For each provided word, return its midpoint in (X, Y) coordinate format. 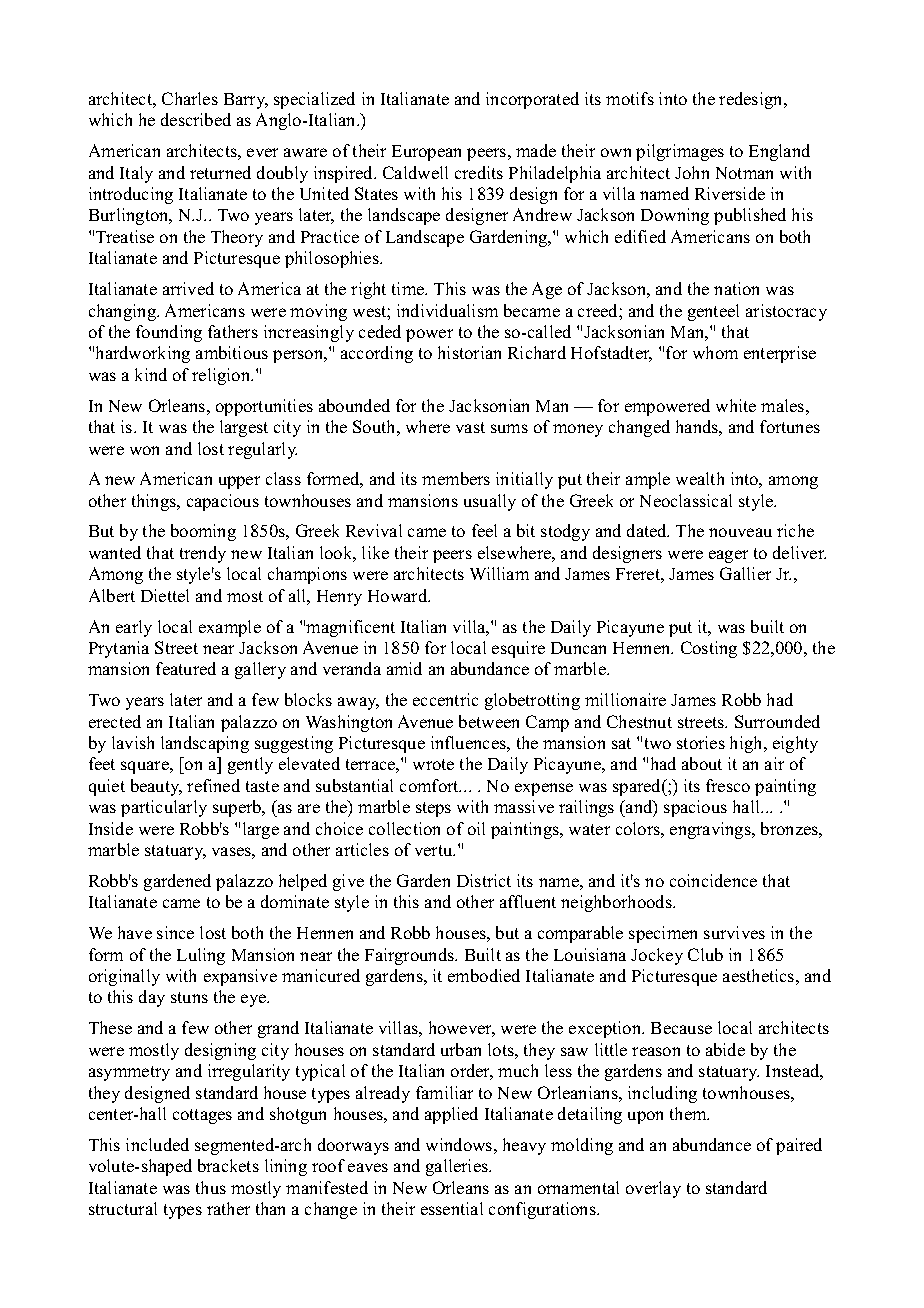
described (196, 119)
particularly (164, 808)
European (426, 153)
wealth (700, 478)
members (456, 478)
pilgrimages (680, 152)
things (155, 502)
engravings (711, 830)
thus (211, 1187)
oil (476, 828)
